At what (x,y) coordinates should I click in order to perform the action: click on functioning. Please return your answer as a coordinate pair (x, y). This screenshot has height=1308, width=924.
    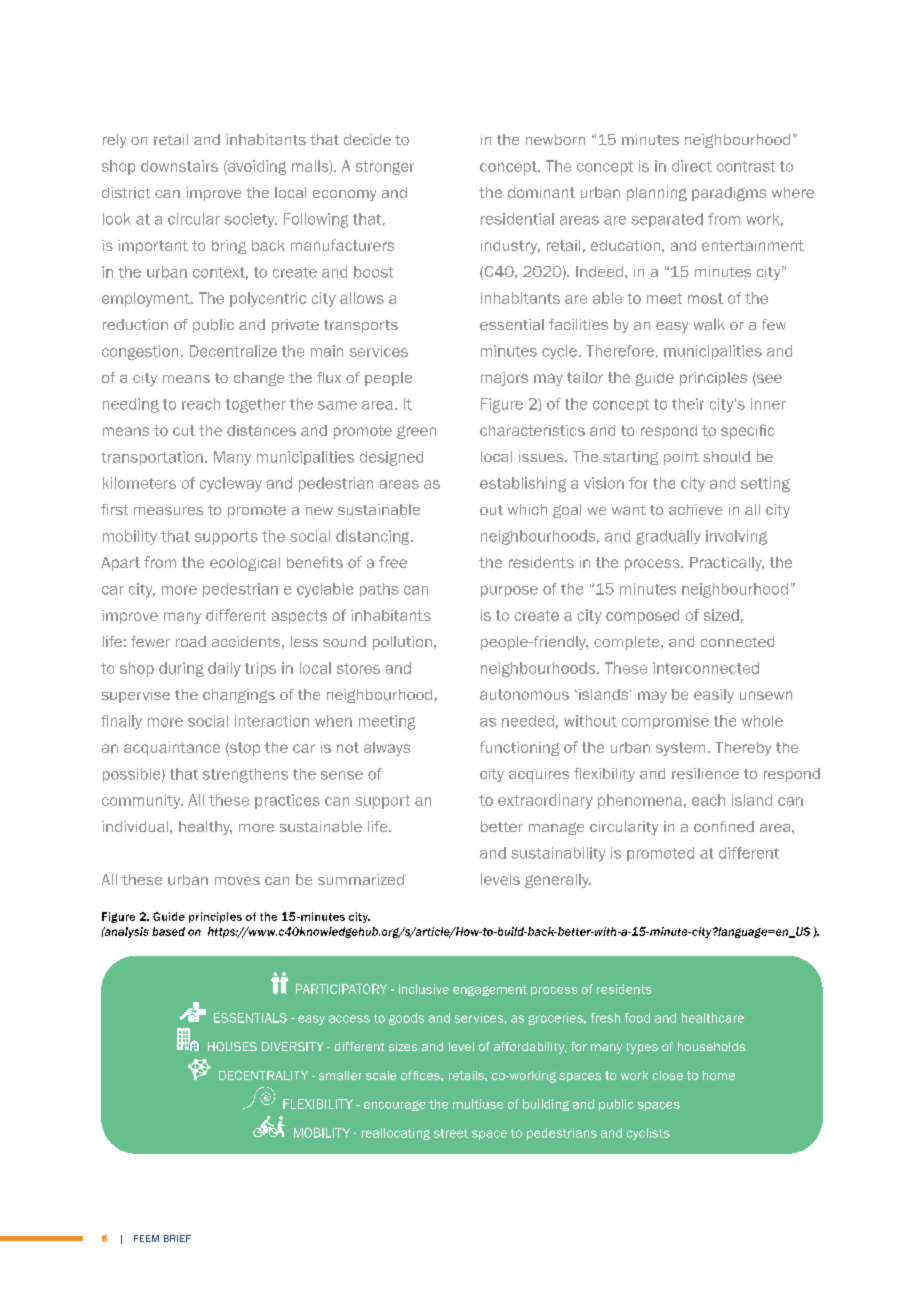
    Looking at the image, I should click on (519, 748).
